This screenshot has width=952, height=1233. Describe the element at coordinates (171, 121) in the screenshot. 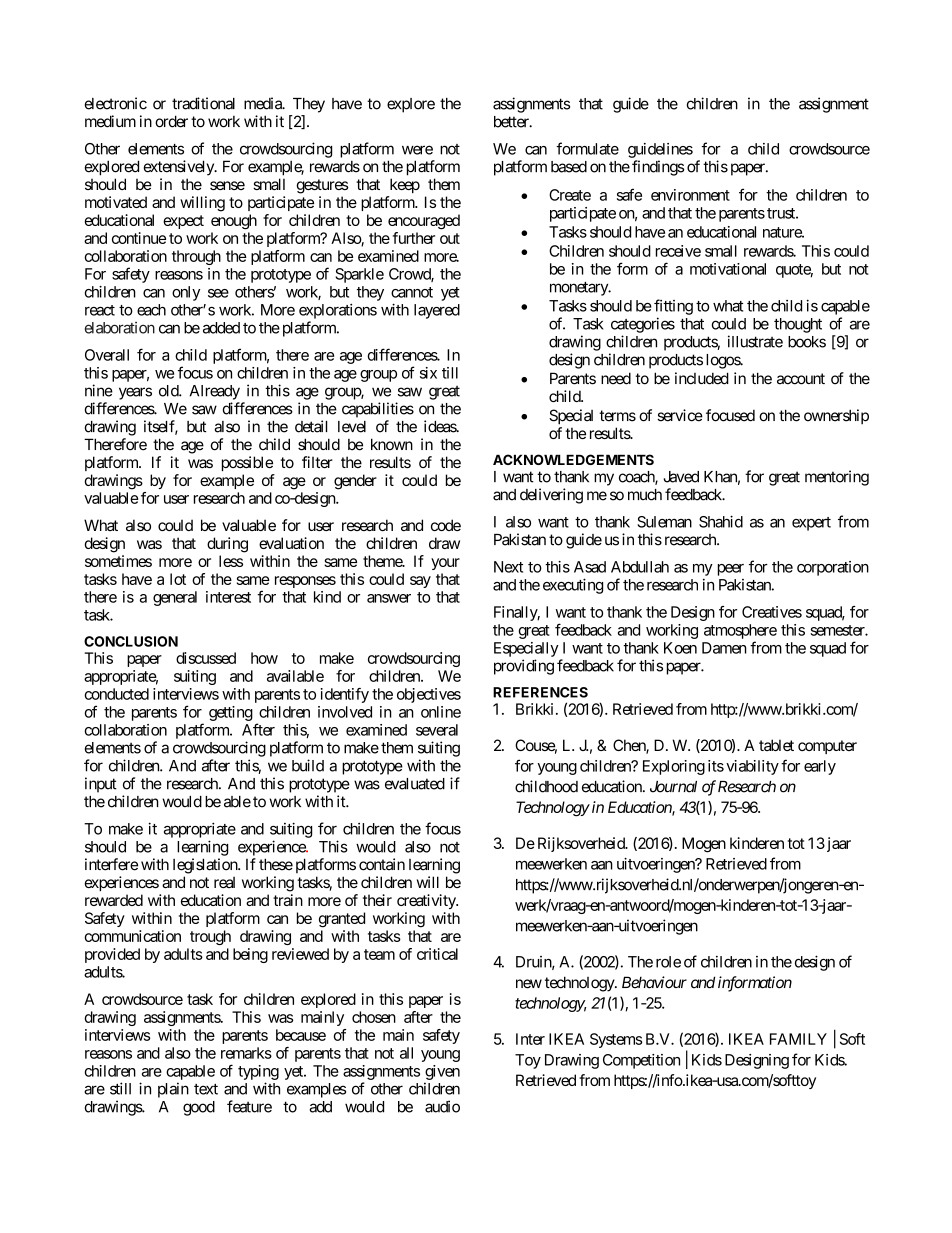

I see `order` at that location.
